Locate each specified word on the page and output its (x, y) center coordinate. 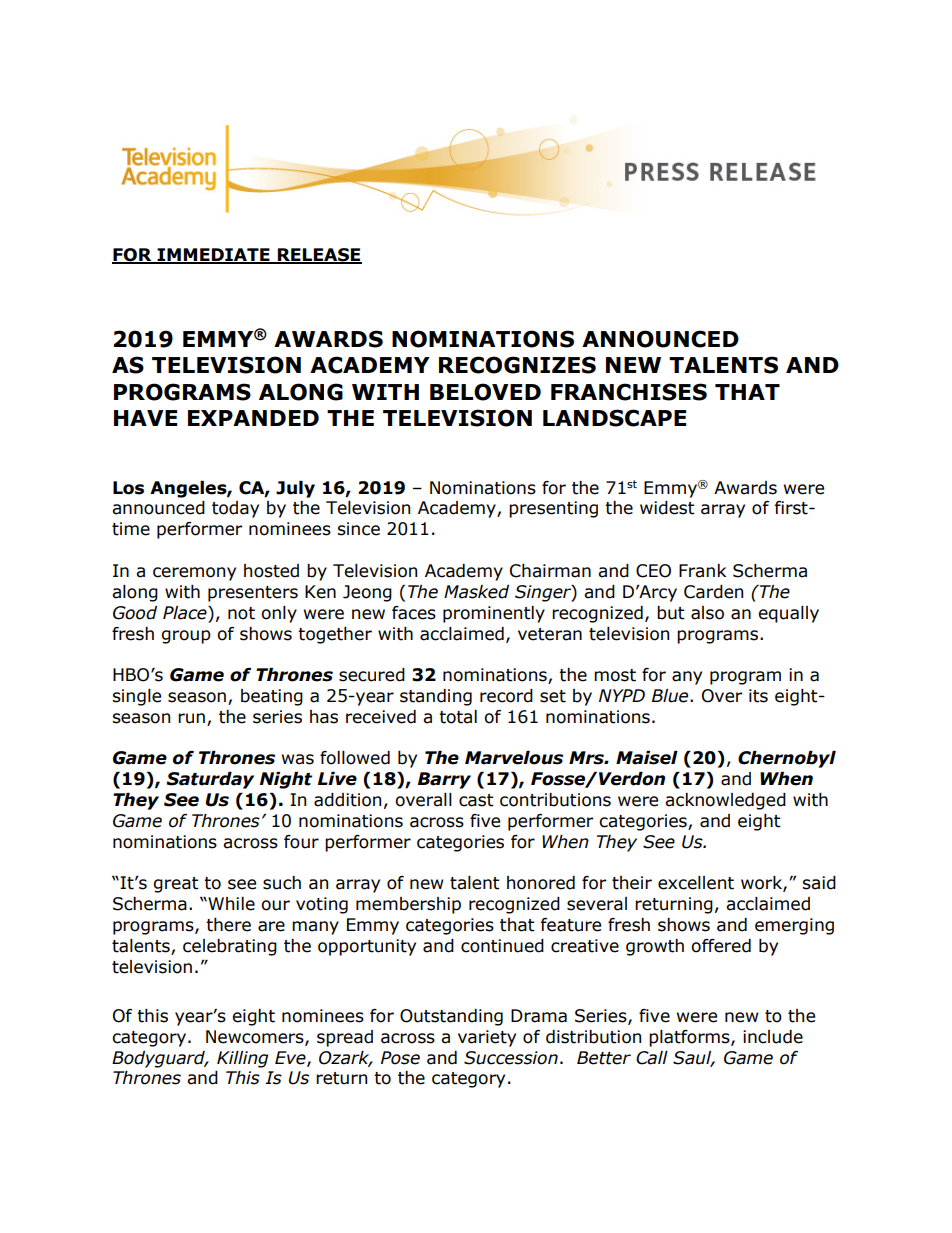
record (506, 696)
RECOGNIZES (517, 365)
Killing (242, 1059)
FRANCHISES (629, 392)
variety (487, 1038)
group (186, 637)
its (758, 696)
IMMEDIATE (213, 255)
